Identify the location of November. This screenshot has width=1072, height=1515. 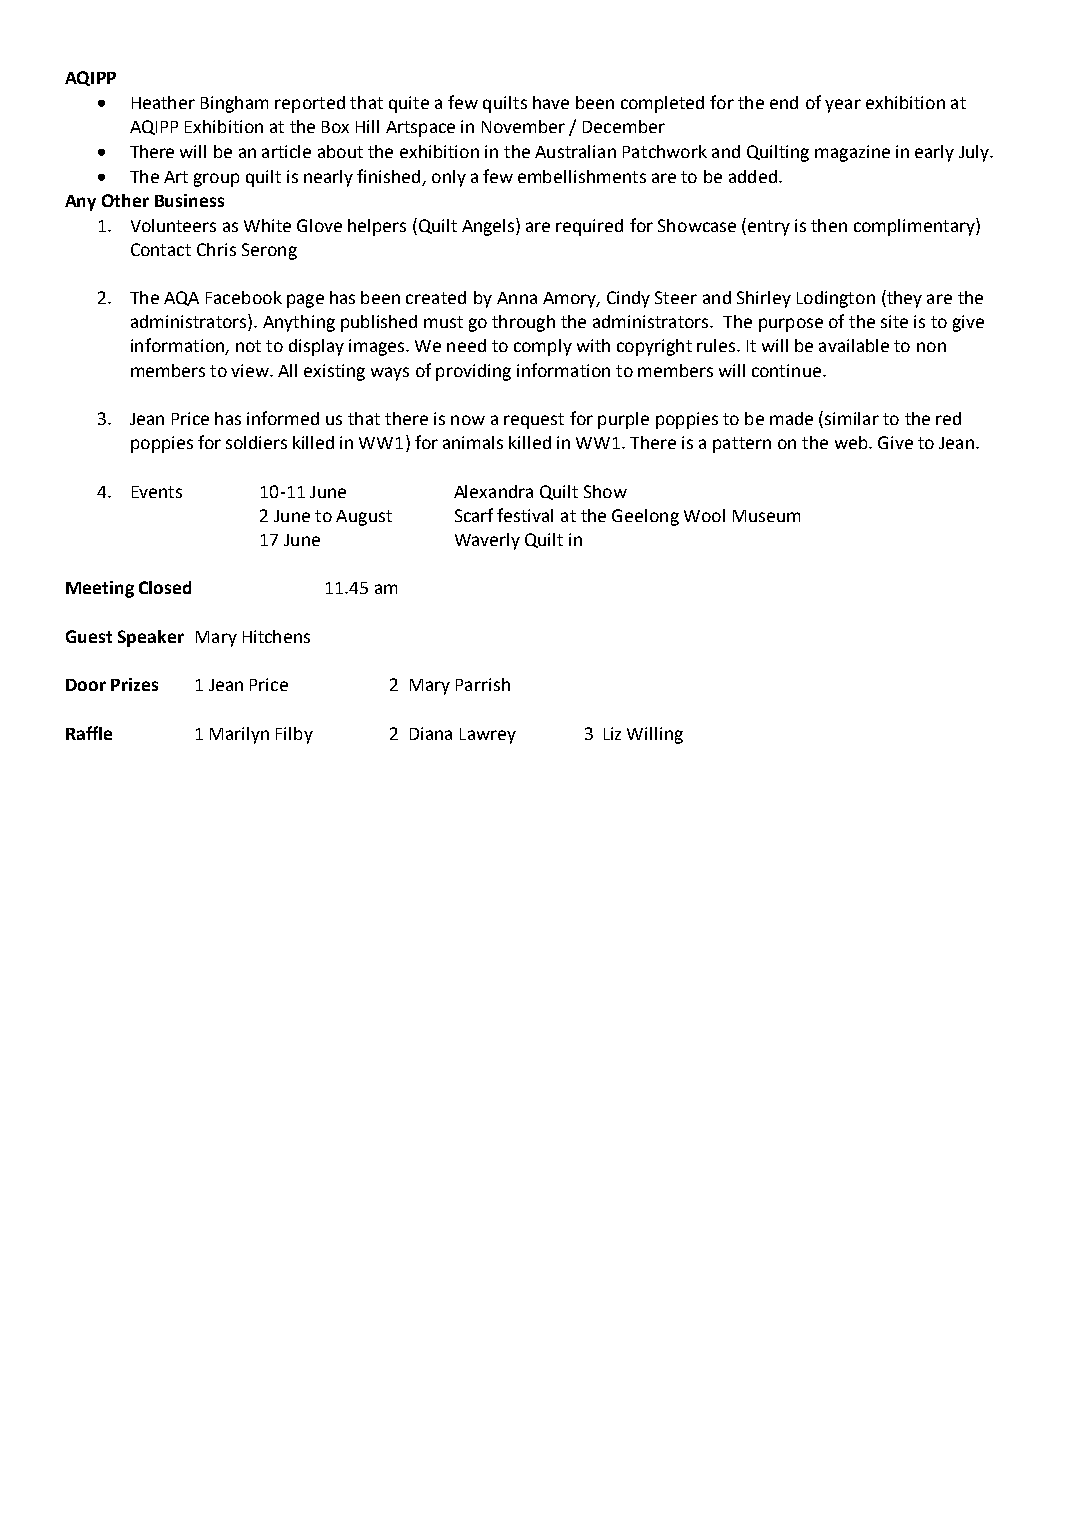
(523, 126).
